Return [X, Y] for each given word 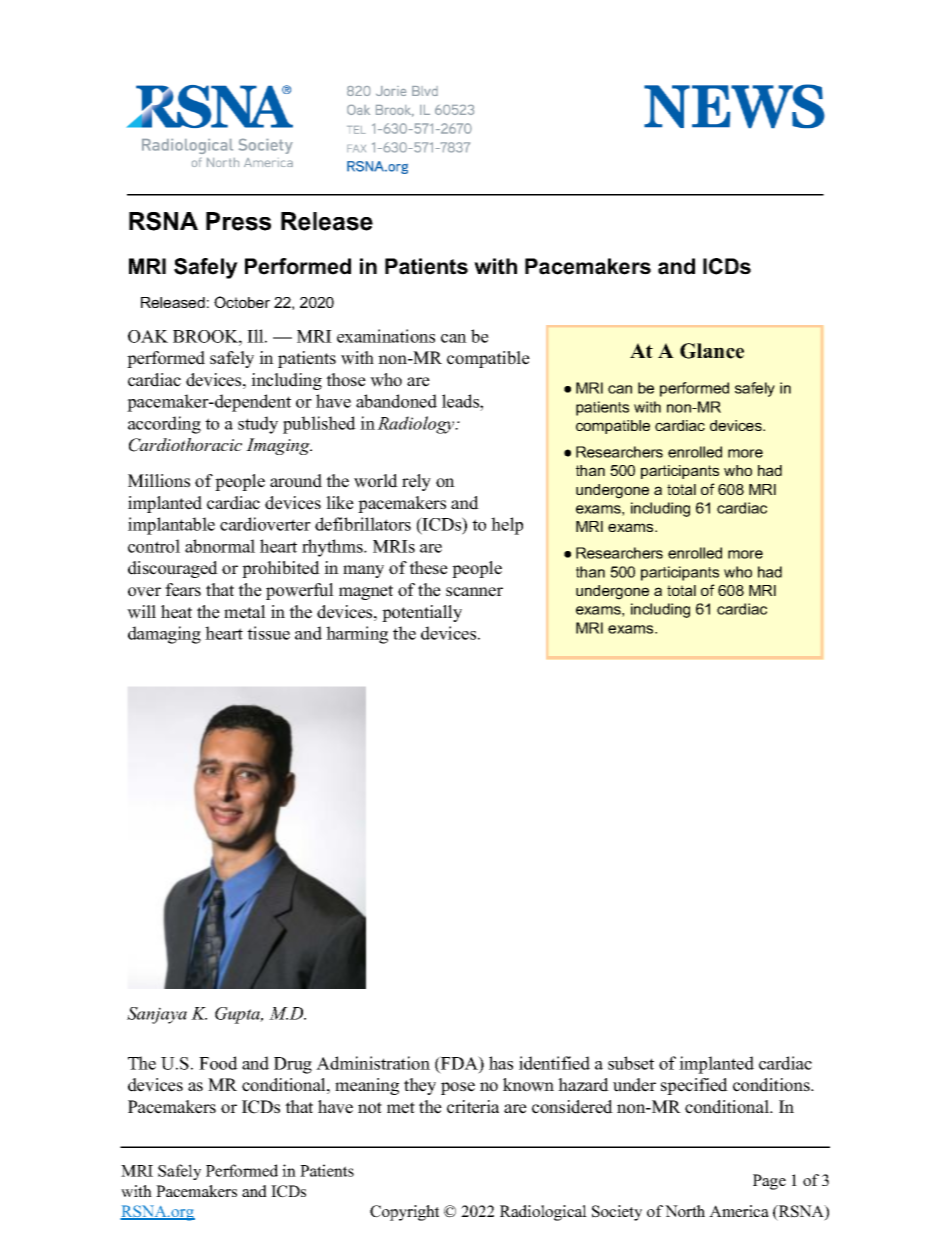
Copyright [404, 1213]
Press [238, 221]
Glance [712, 351]
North [685, 1211]
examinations [386, 336]
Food [218, 1063]
